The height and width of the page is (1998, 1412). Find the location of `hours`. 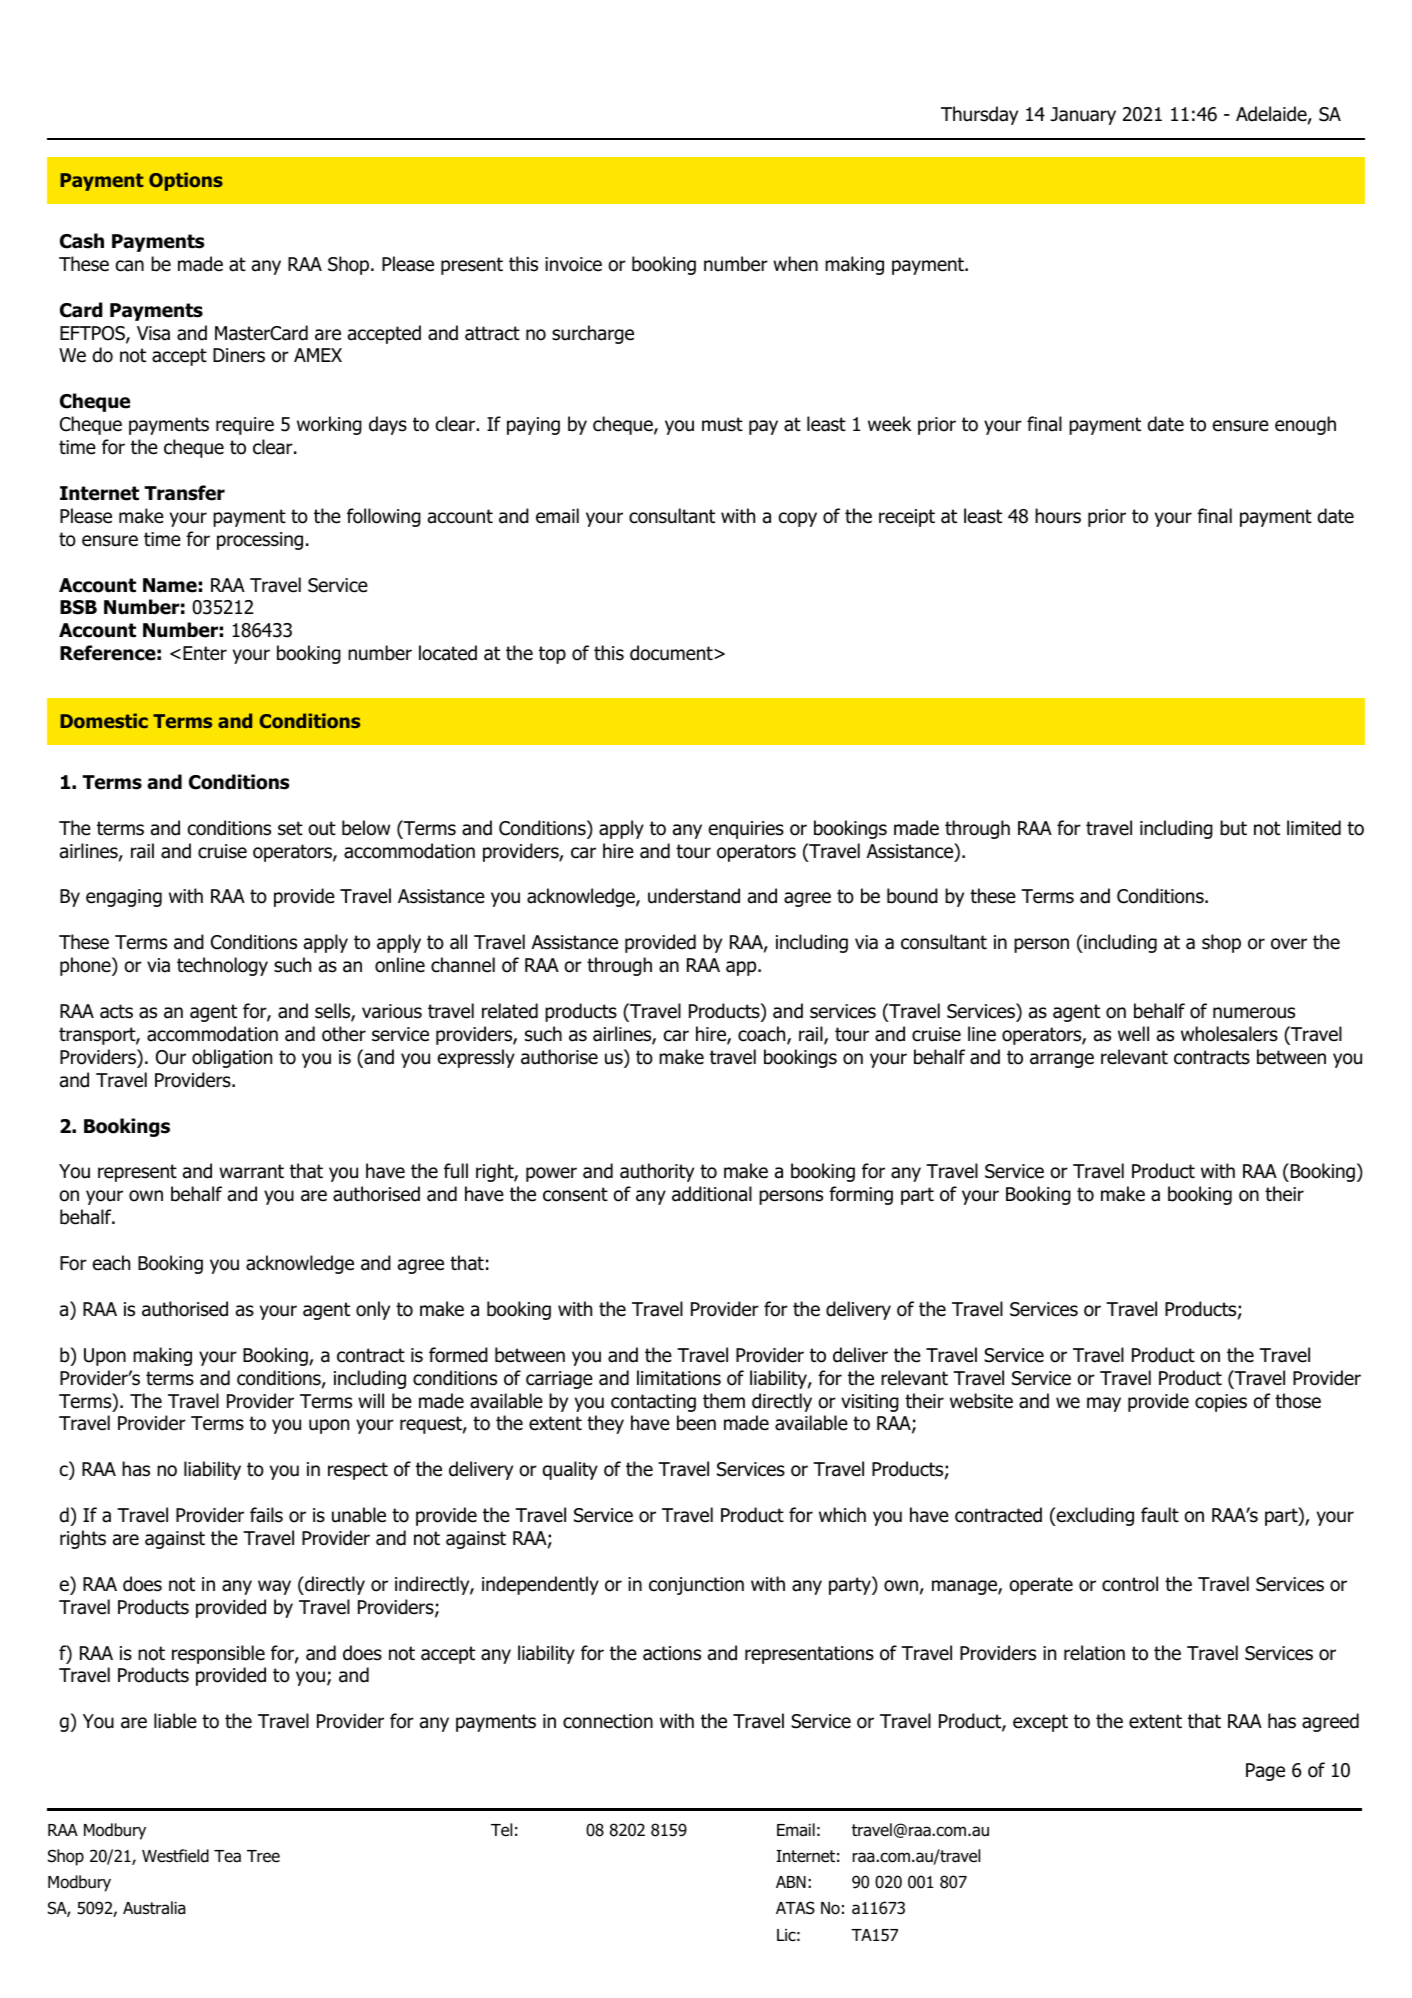

hours is located at coordinates (1058, 516).
